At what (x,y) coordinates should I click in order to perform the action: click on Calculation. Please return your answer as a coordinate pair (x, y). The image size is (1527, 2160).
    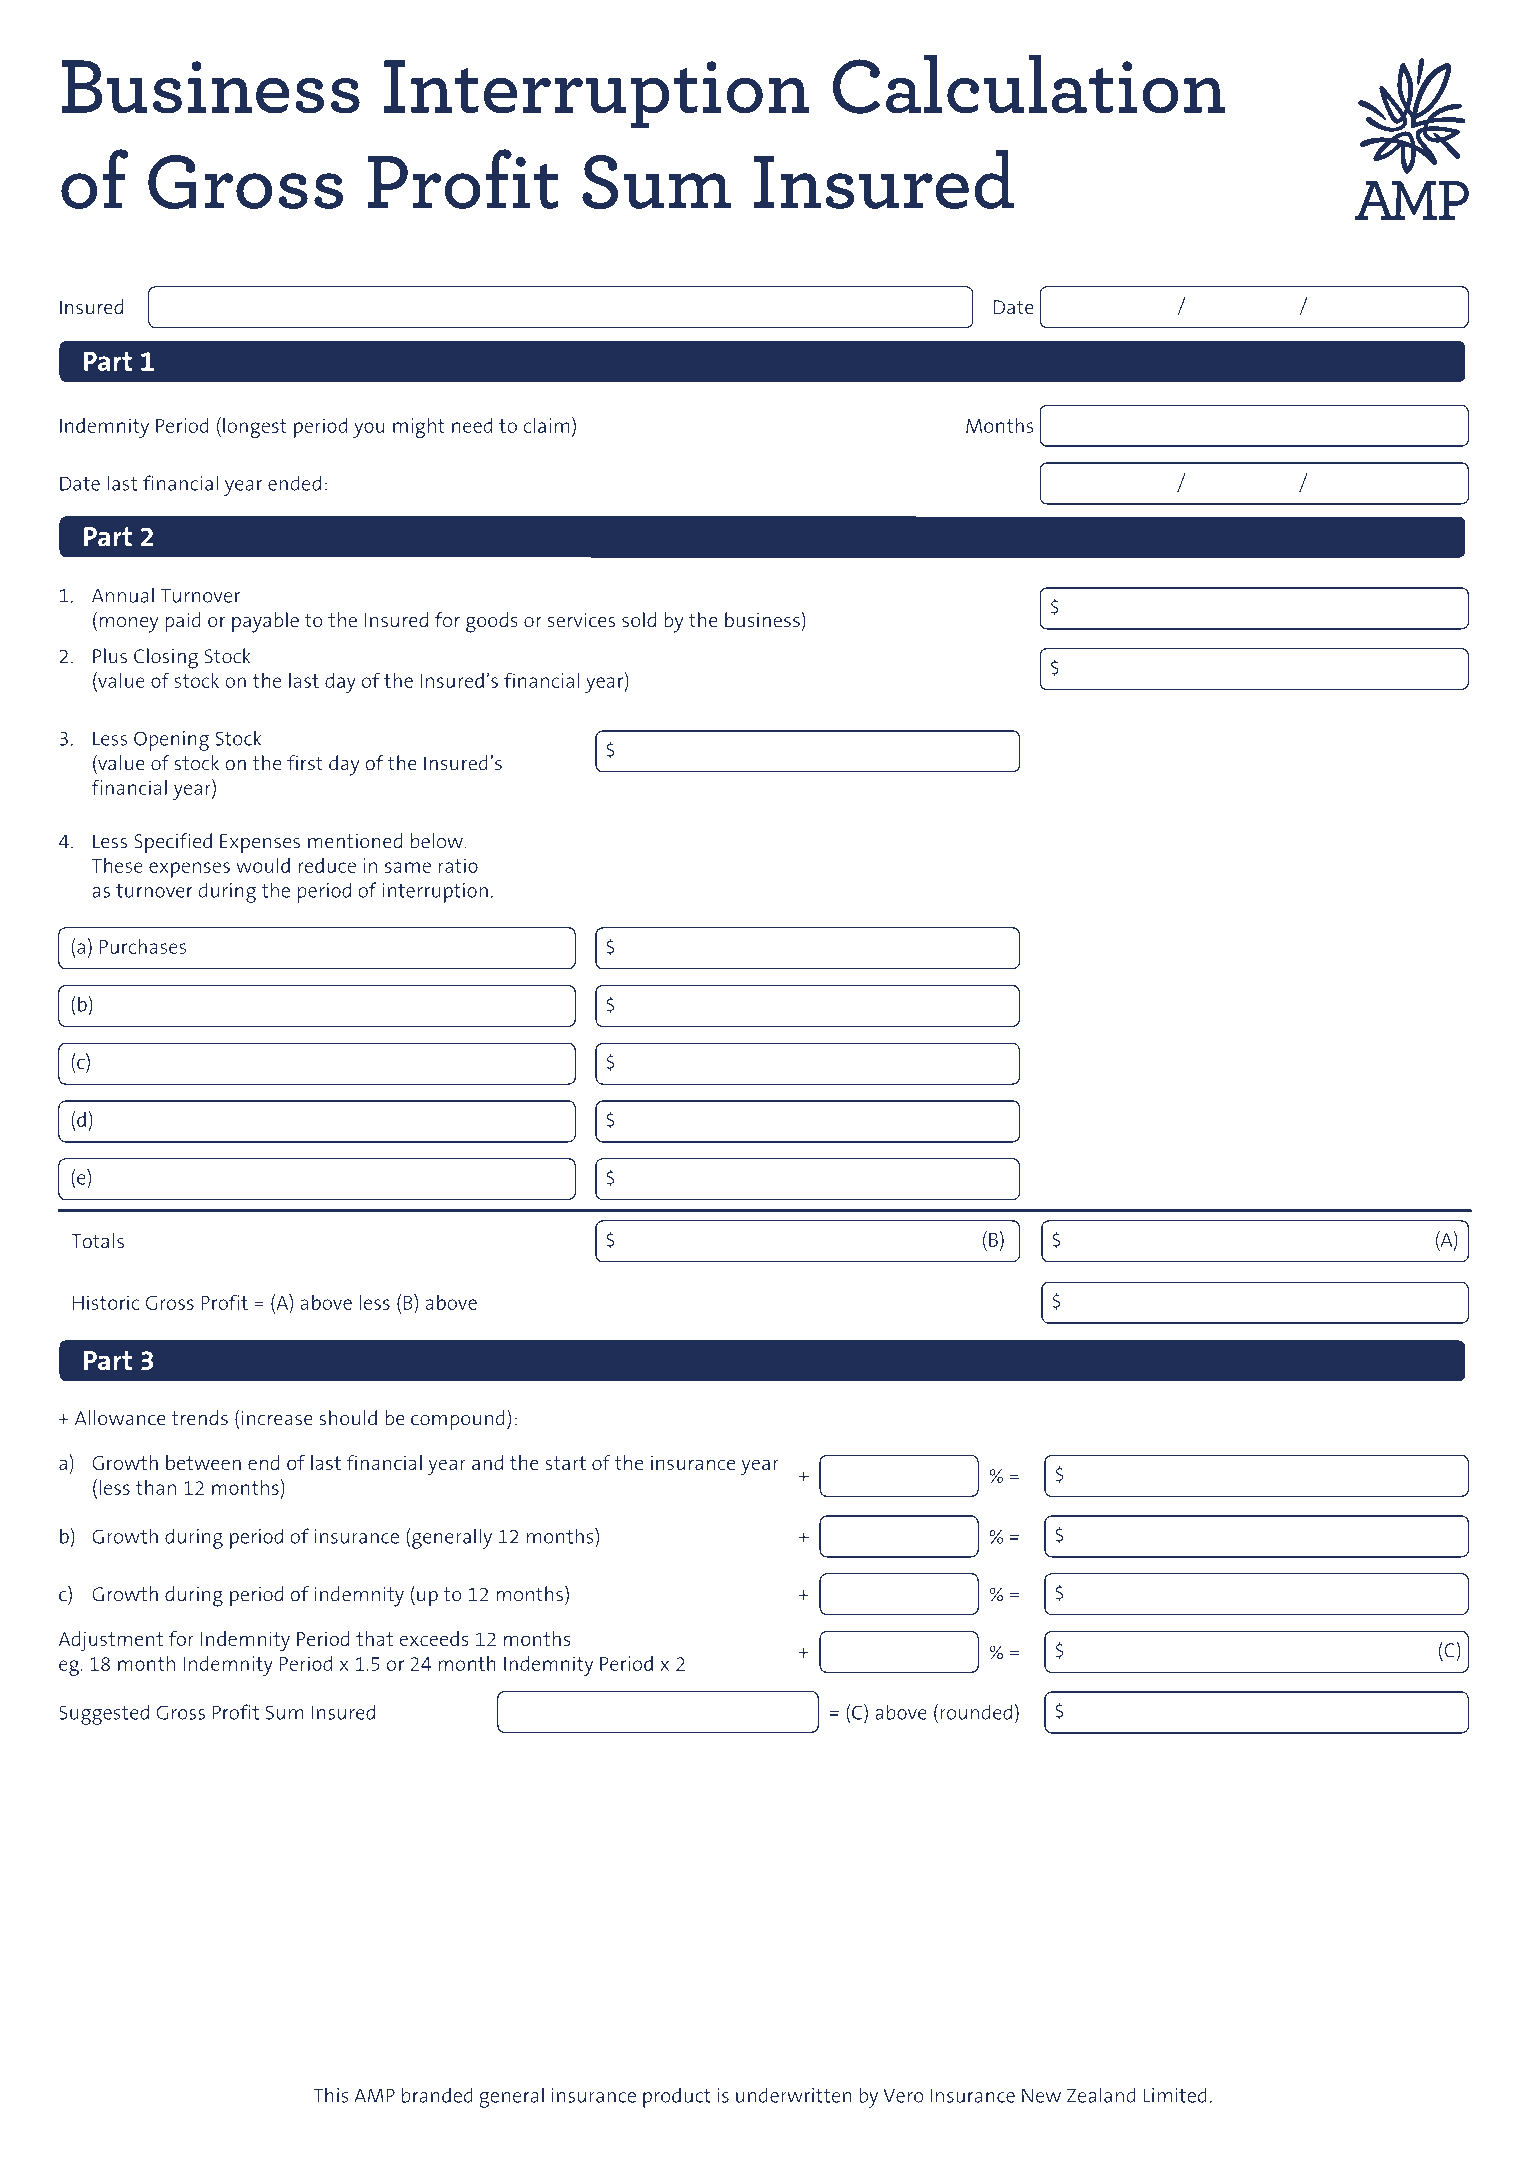
    Looking at the image, I should click on (1029, 84).
